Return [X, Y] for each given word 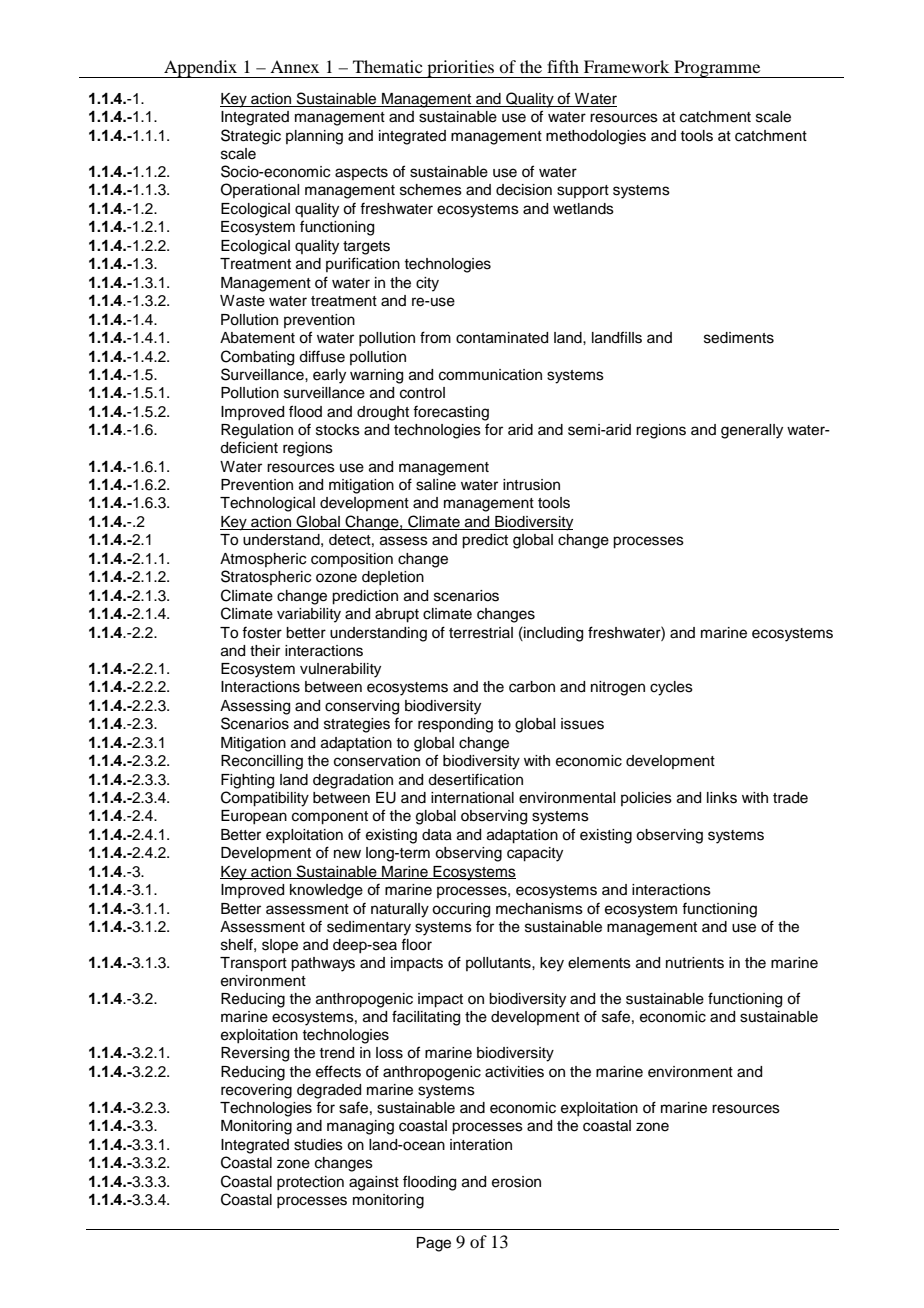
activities [514, 1072]
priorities [461, 69]
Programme [717, 69]
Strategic [251, 137]
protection [310, 1183]
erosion [516, 1182]
